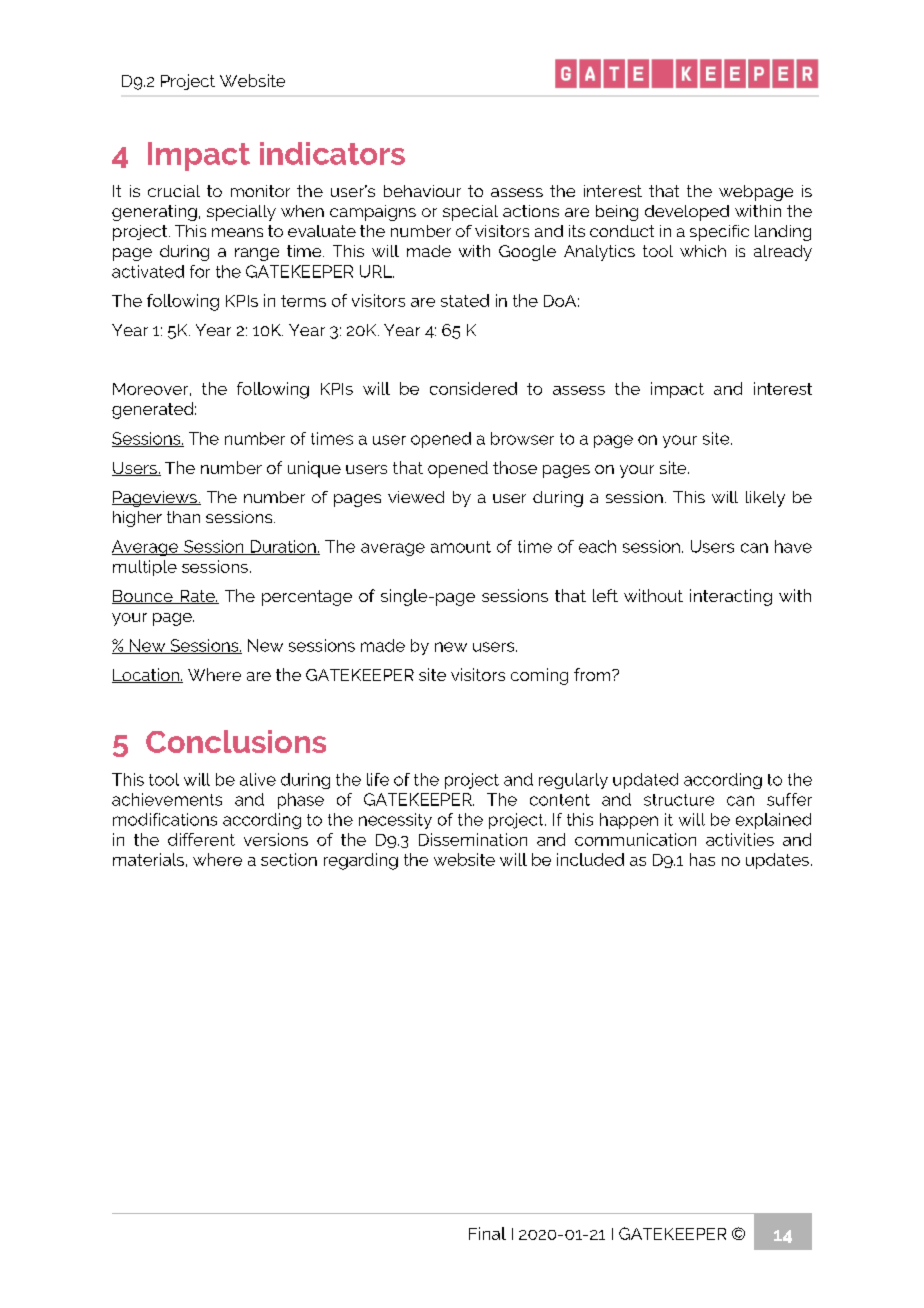 The height and width of the screenshot is (1308, 924). Describe the element at coordinates (687, 213) in the screenshot. I see `developed` at that location.
